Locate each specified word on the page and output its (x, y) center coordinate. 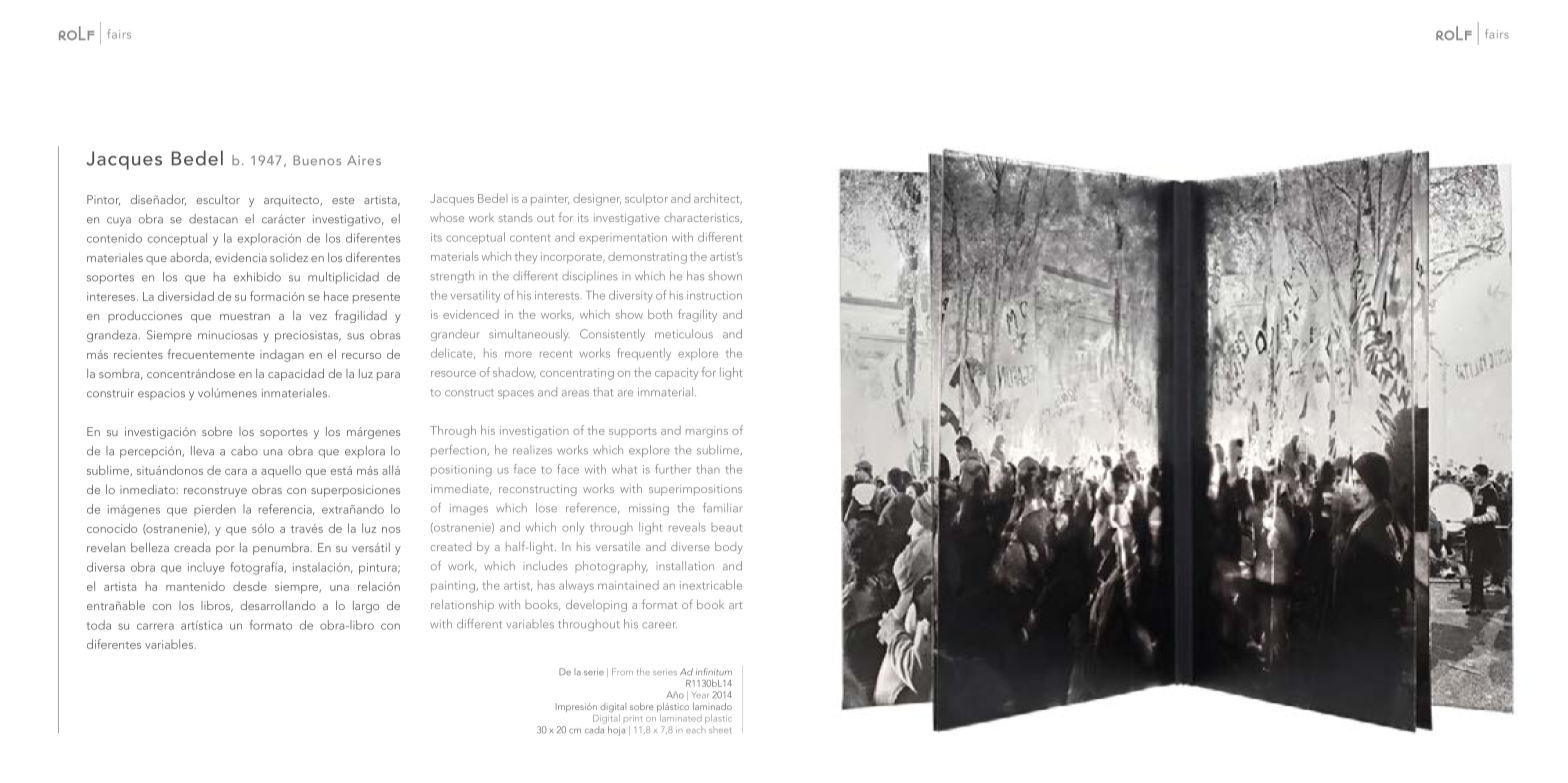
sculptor (646, 199)
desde (250, 586)
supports (633, 432)
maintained (628, 585)
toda (99, 625)
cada (595, 728)
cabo (244, 451)
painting (454, 587)
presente (376, 298)
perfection (459, 451)
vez (318, 317)
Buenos (317, 160)
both (660, 314)
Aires (364, 160)
